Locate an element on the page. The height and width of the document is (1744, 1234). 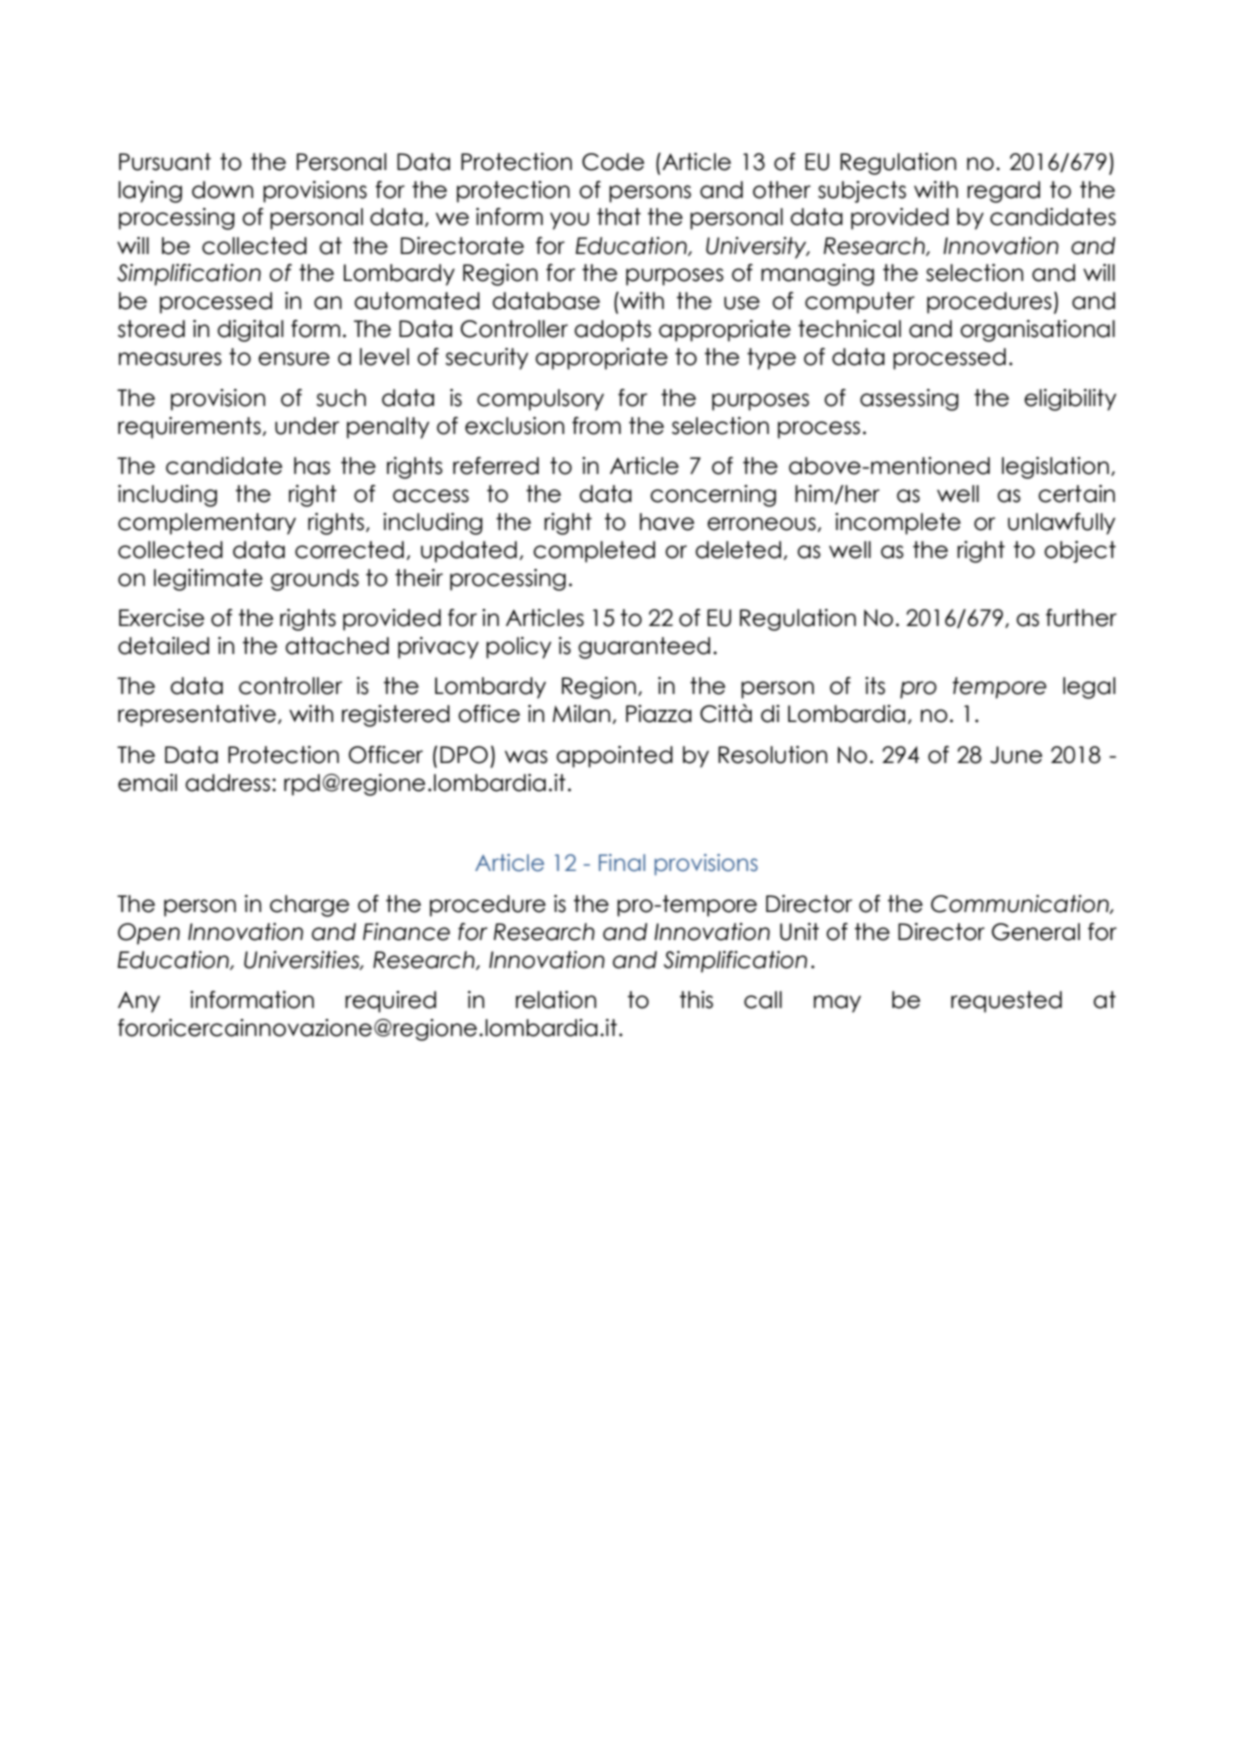
legislation is located at coordinates (1055, 468).
